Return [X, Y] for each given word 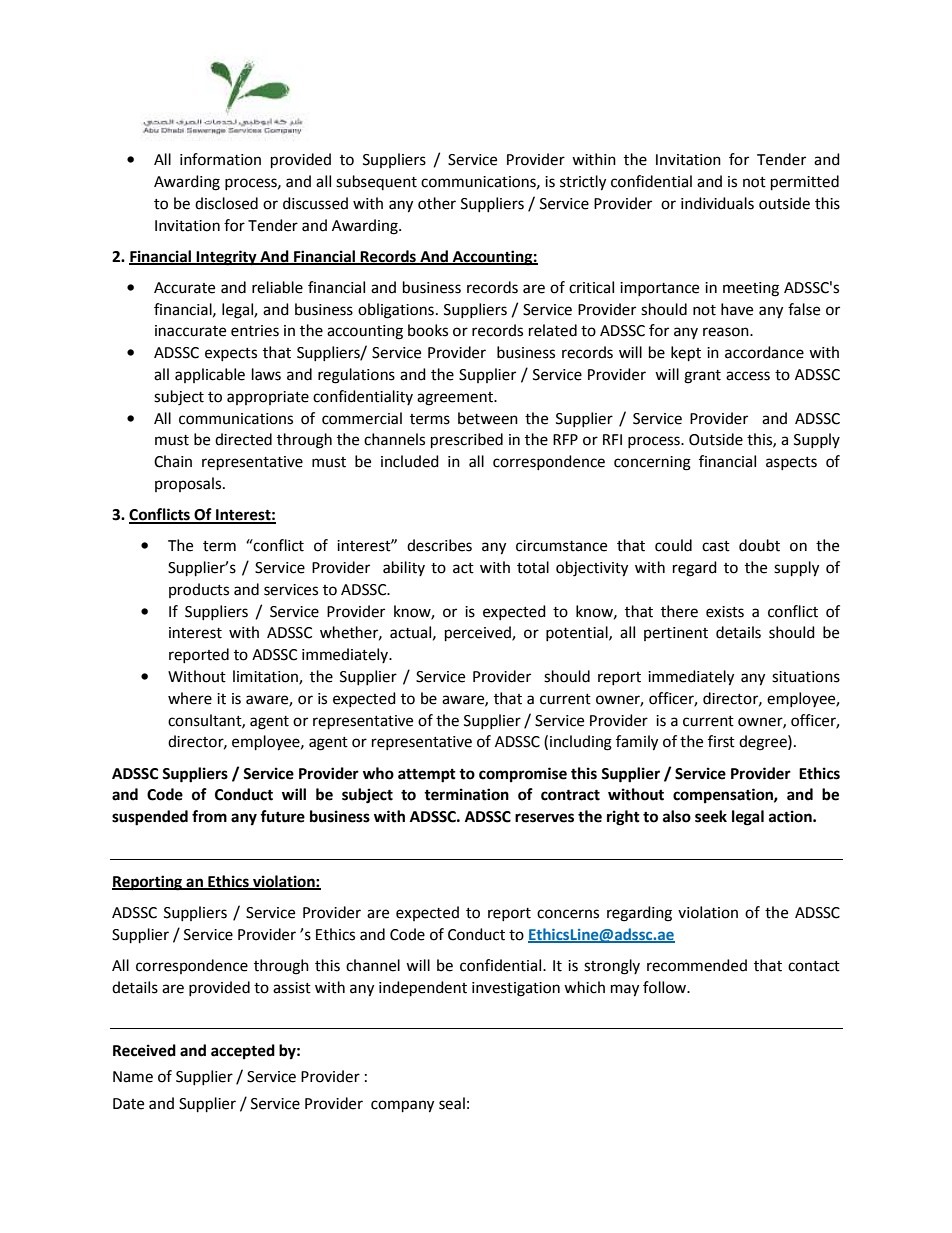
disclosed [226, 203]
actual [410, 632]
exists [725, 612]
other [437, 203]
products [199, 590]
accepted [243, 1052]
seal [452, 1103]
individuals [717, 203]
